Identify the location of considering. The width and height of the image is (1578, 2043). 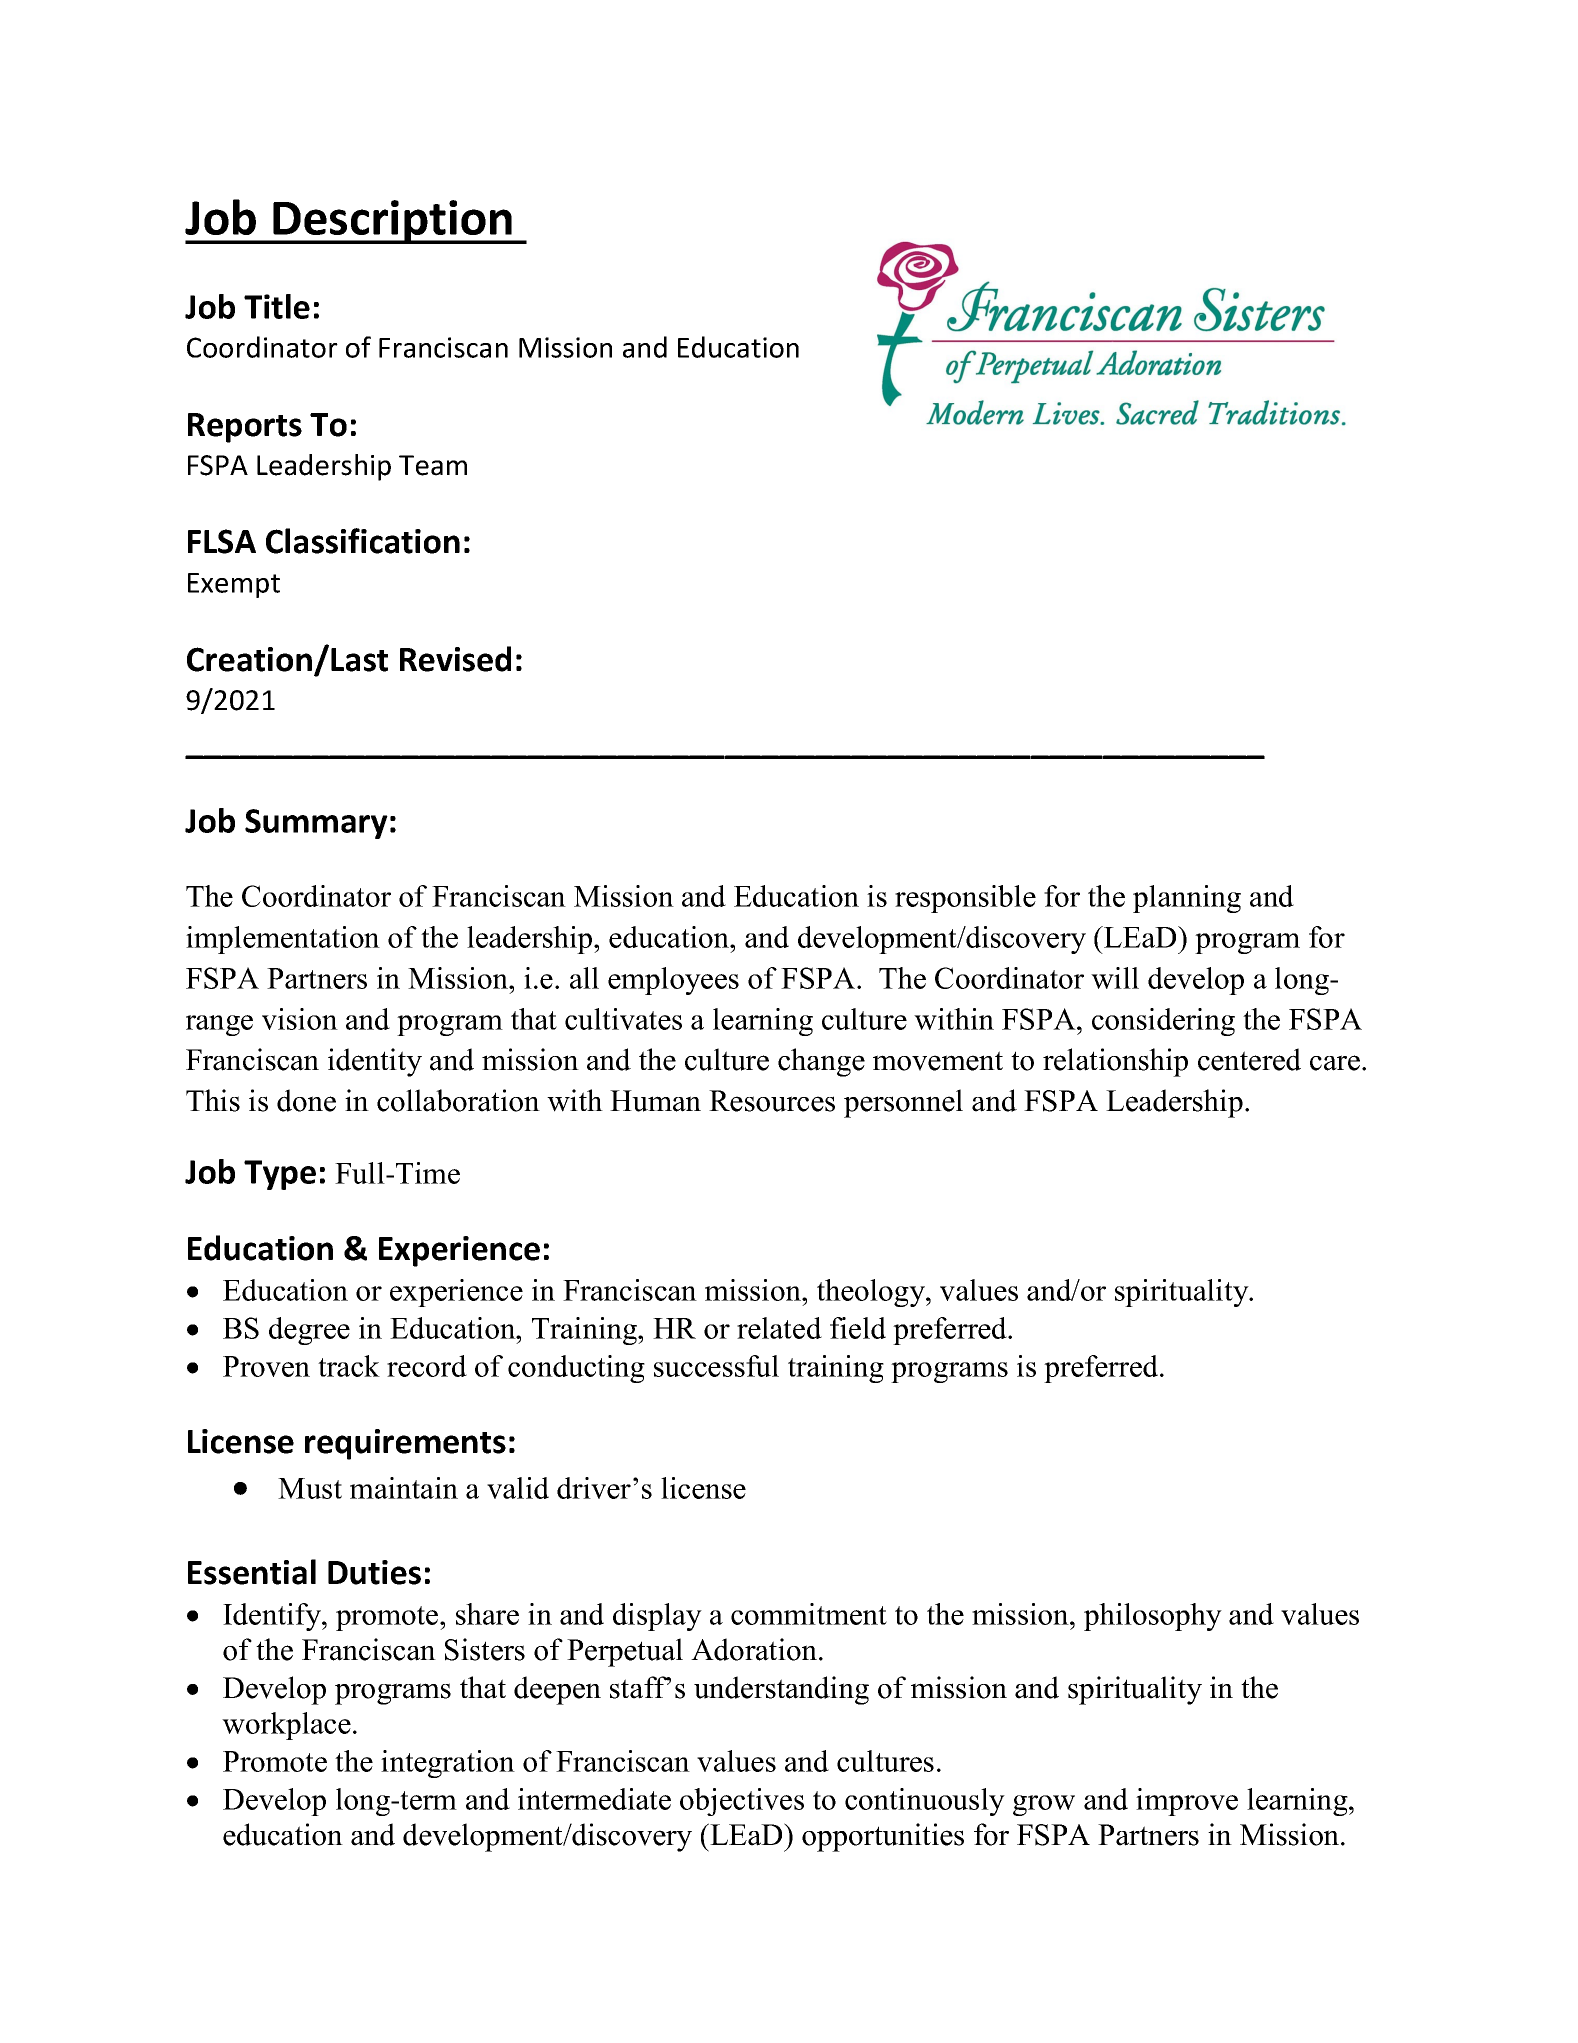
(1163, 1022).
